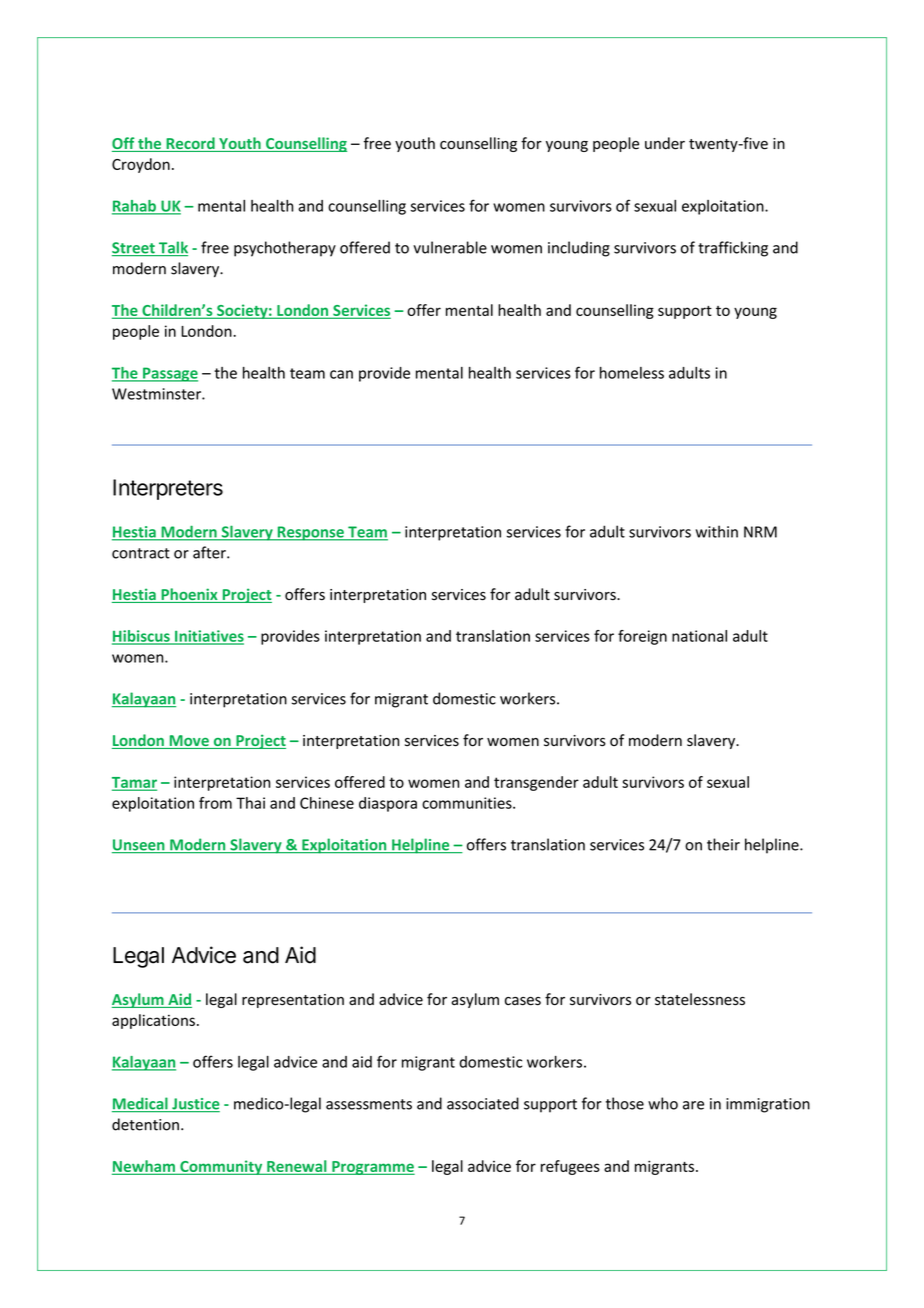 Image resolution: width=924 pixels, height=1308 pixels. I want to click on are, so click(693, 1105).
